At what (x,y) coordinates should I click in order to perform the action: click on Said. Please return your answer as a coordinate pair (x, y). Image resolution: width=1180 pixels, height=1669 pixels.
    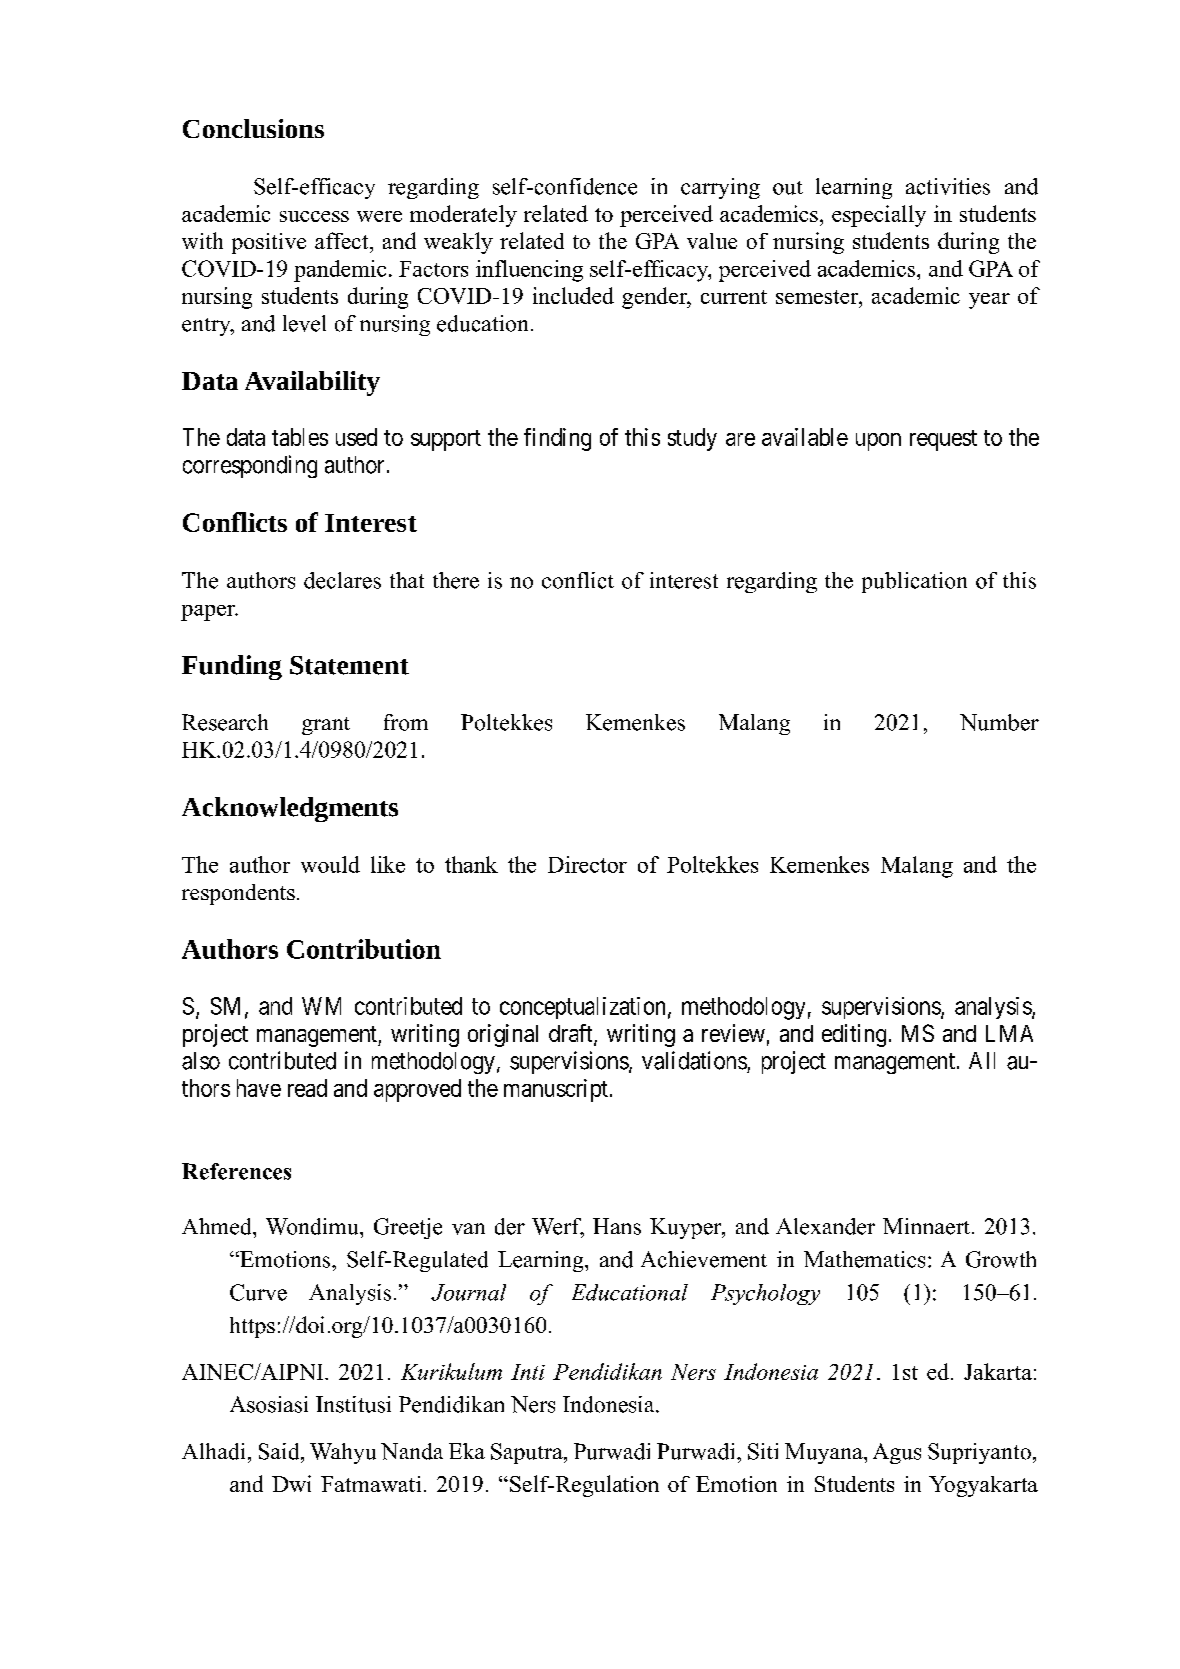
    Looking at the image, I should click on (280, 1451).
